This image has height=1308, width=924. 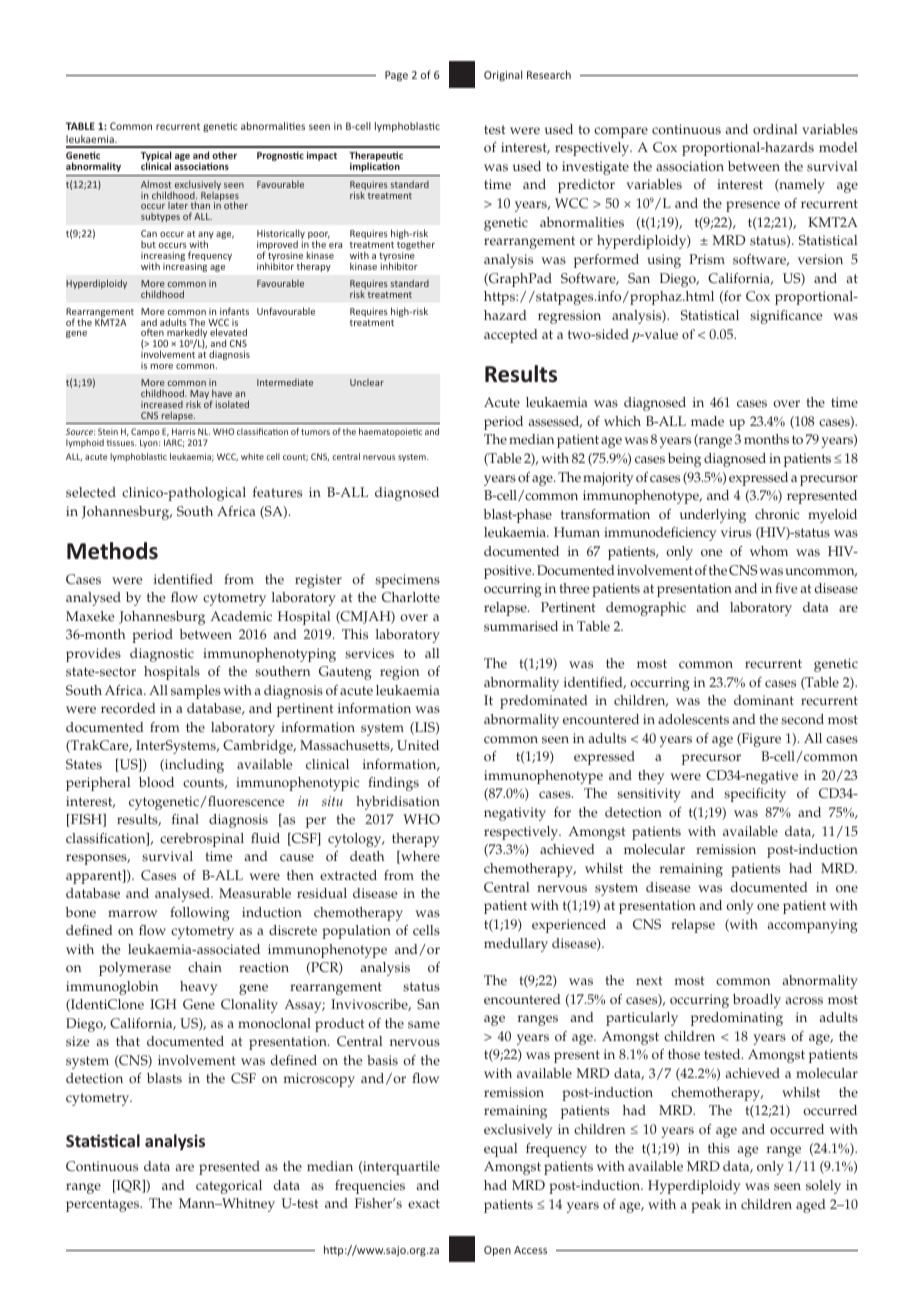 I want to click on exact, so click(x=424, y=1204).
